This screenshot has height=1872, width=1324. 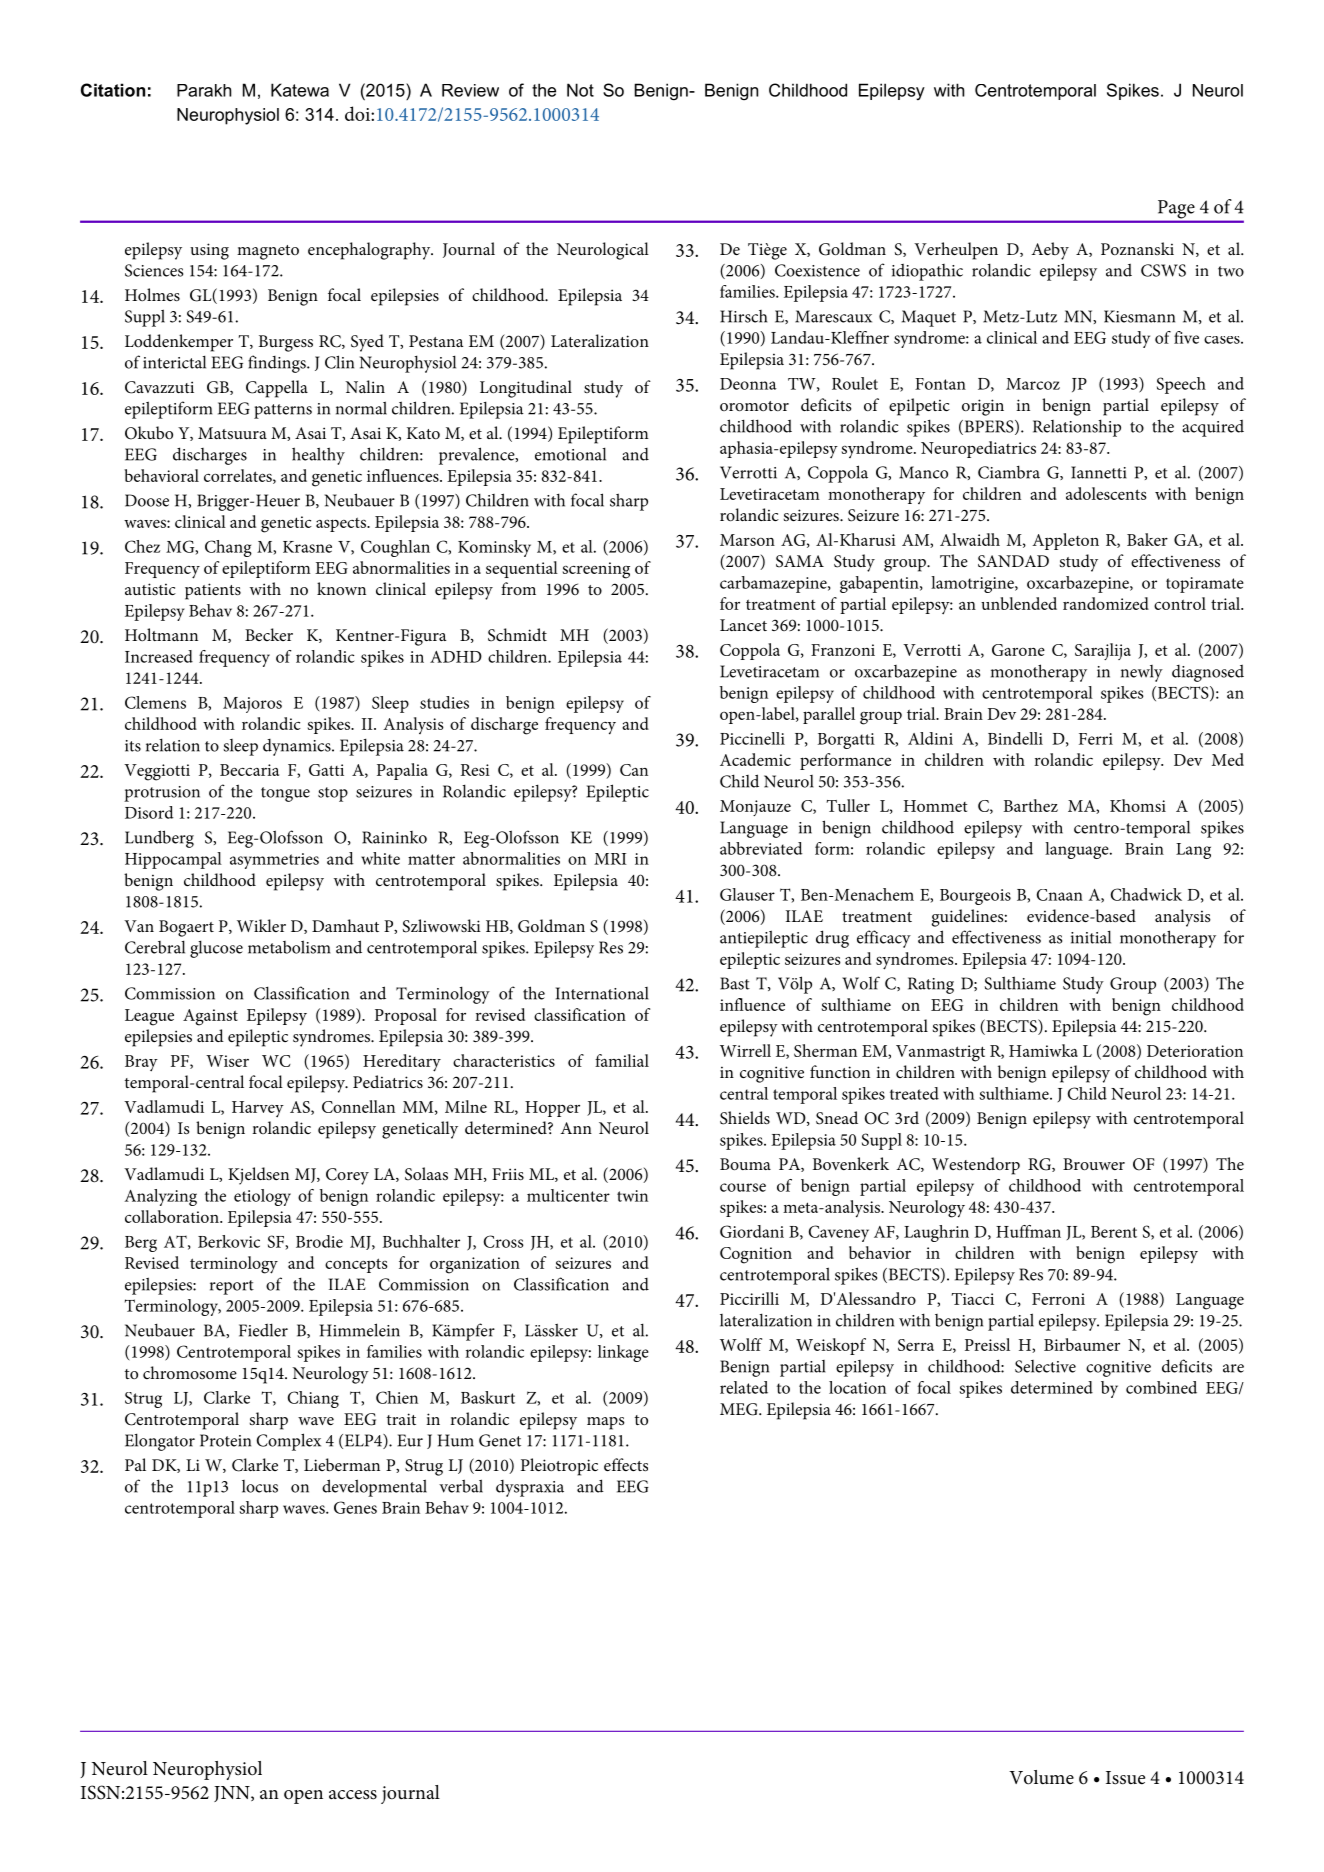 What do you see at coordinates (1231, 271) in the screenshot?
I see `two` at bounding box center [1231, 271].
